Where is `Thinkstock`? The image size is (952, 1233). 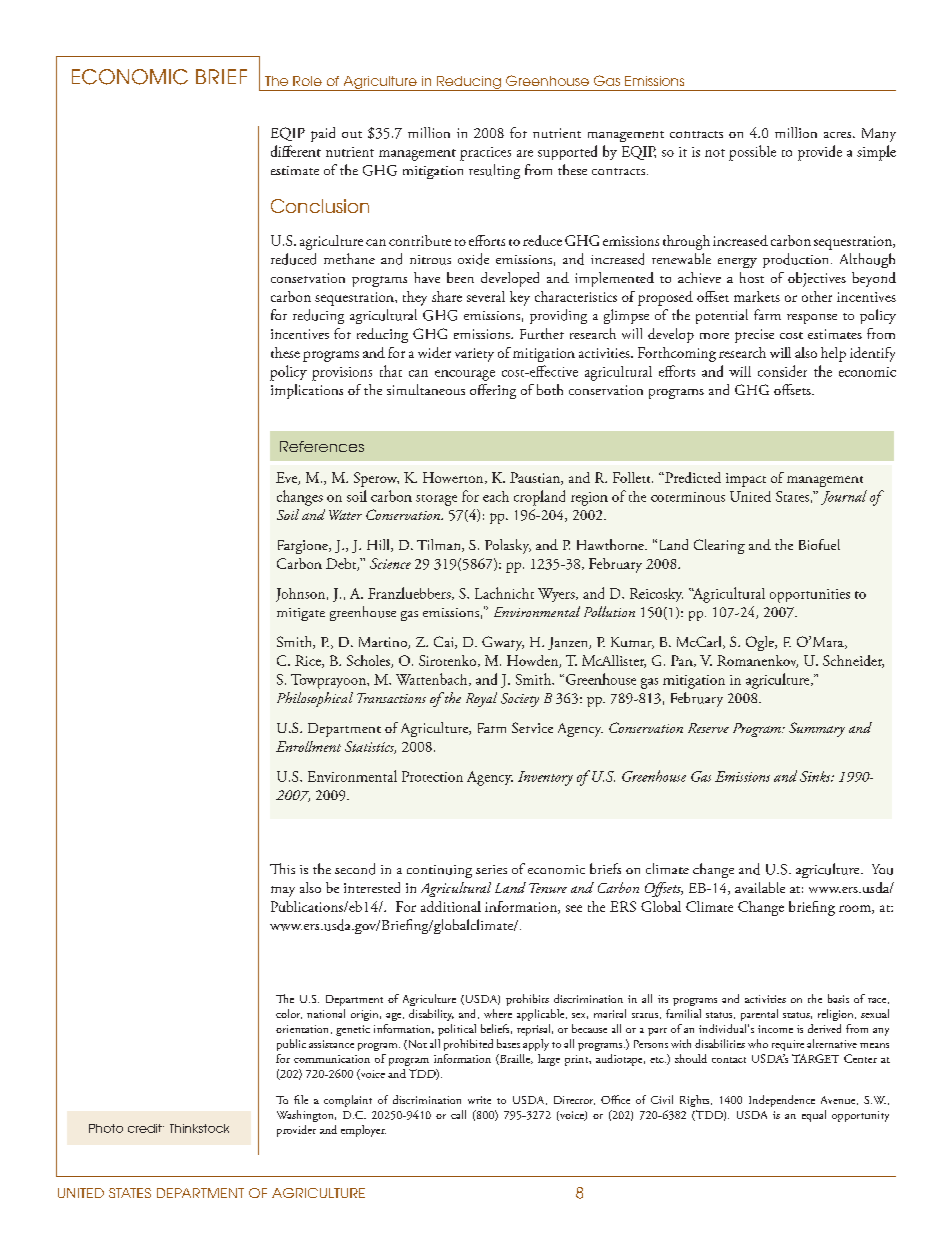
Thinkstock is located at coordinates (199, 1128).
